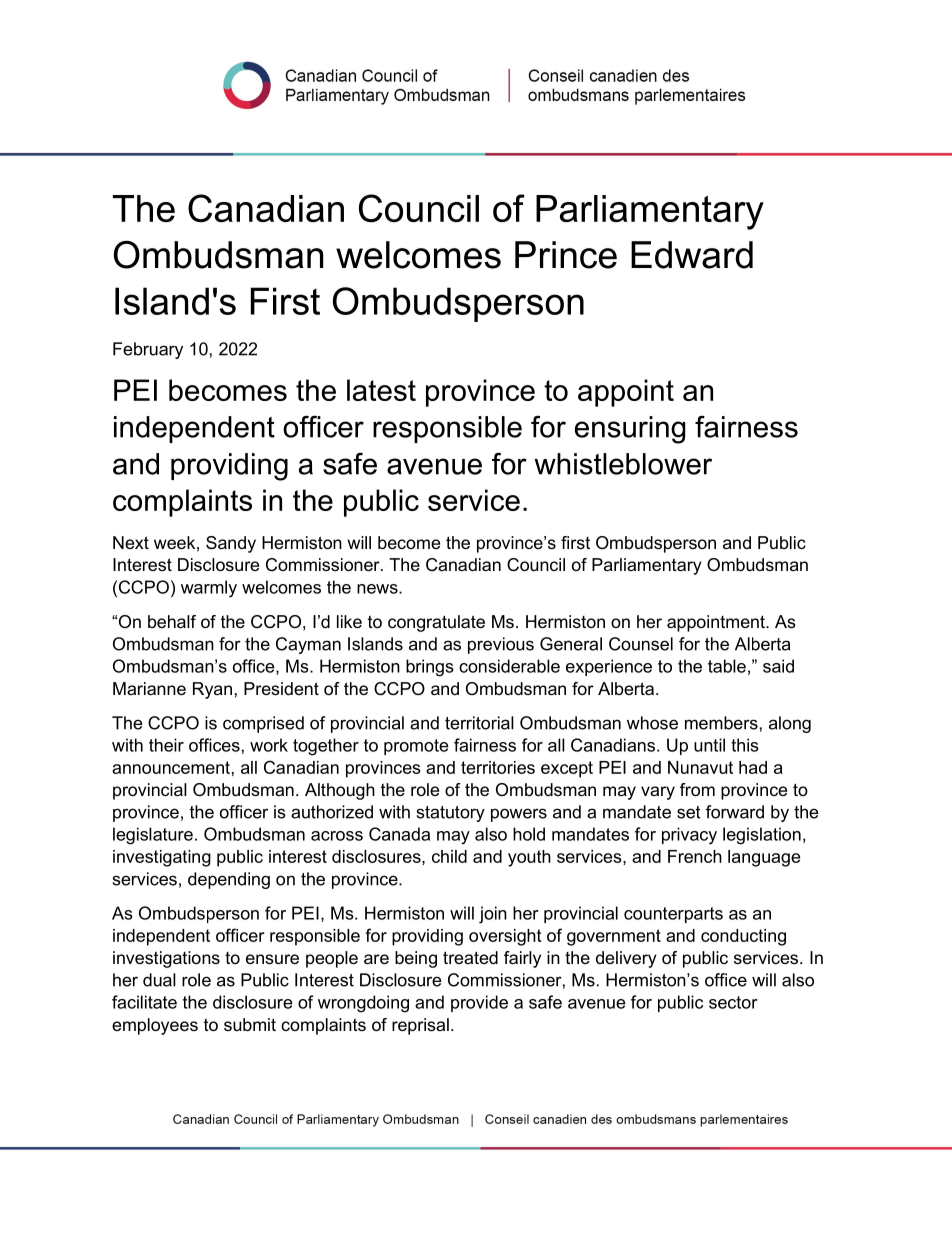  I want to click on Prince, so click(566, 255).
